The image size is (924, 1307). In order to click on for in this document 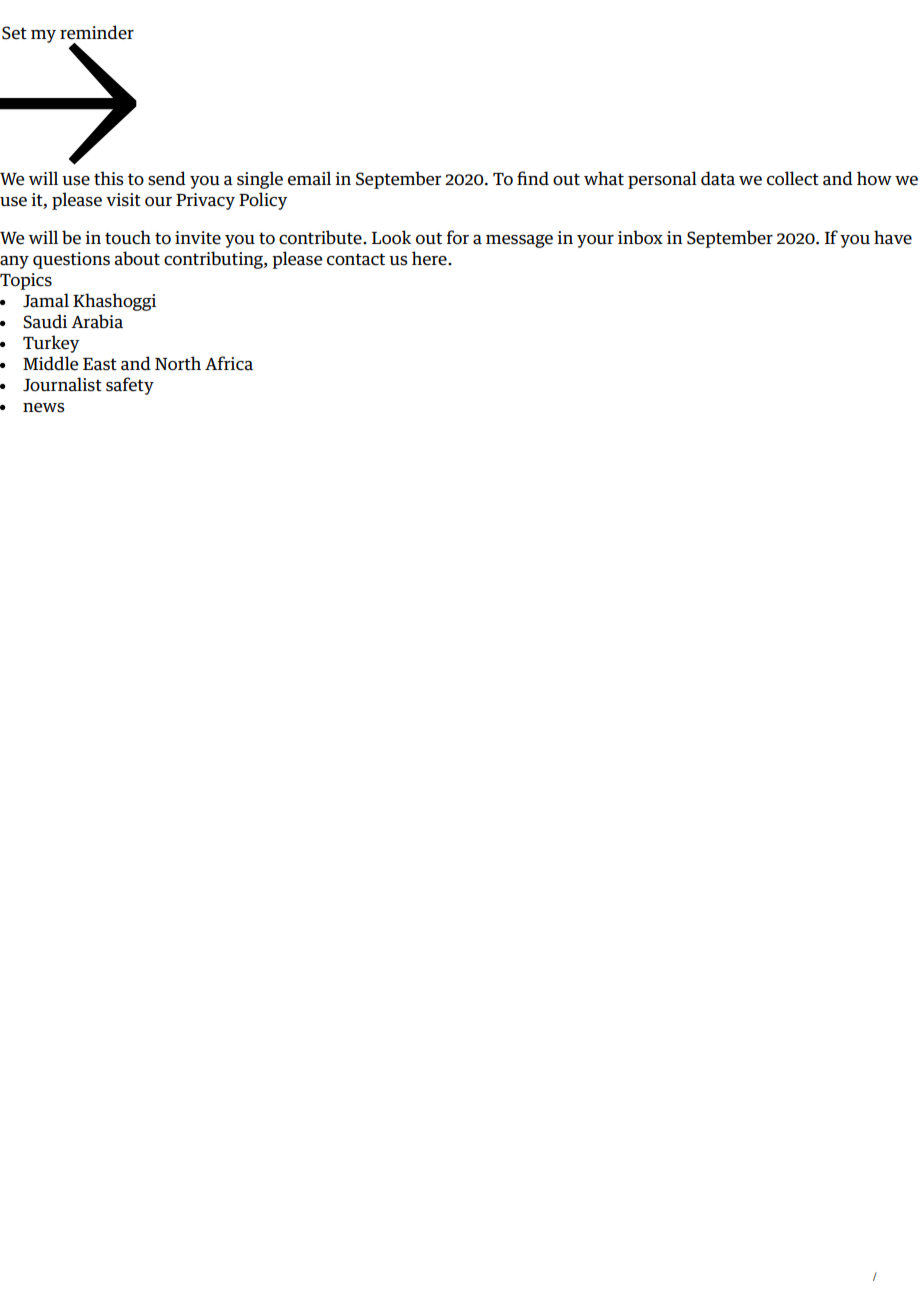, I will do `click(458, 237)`.
